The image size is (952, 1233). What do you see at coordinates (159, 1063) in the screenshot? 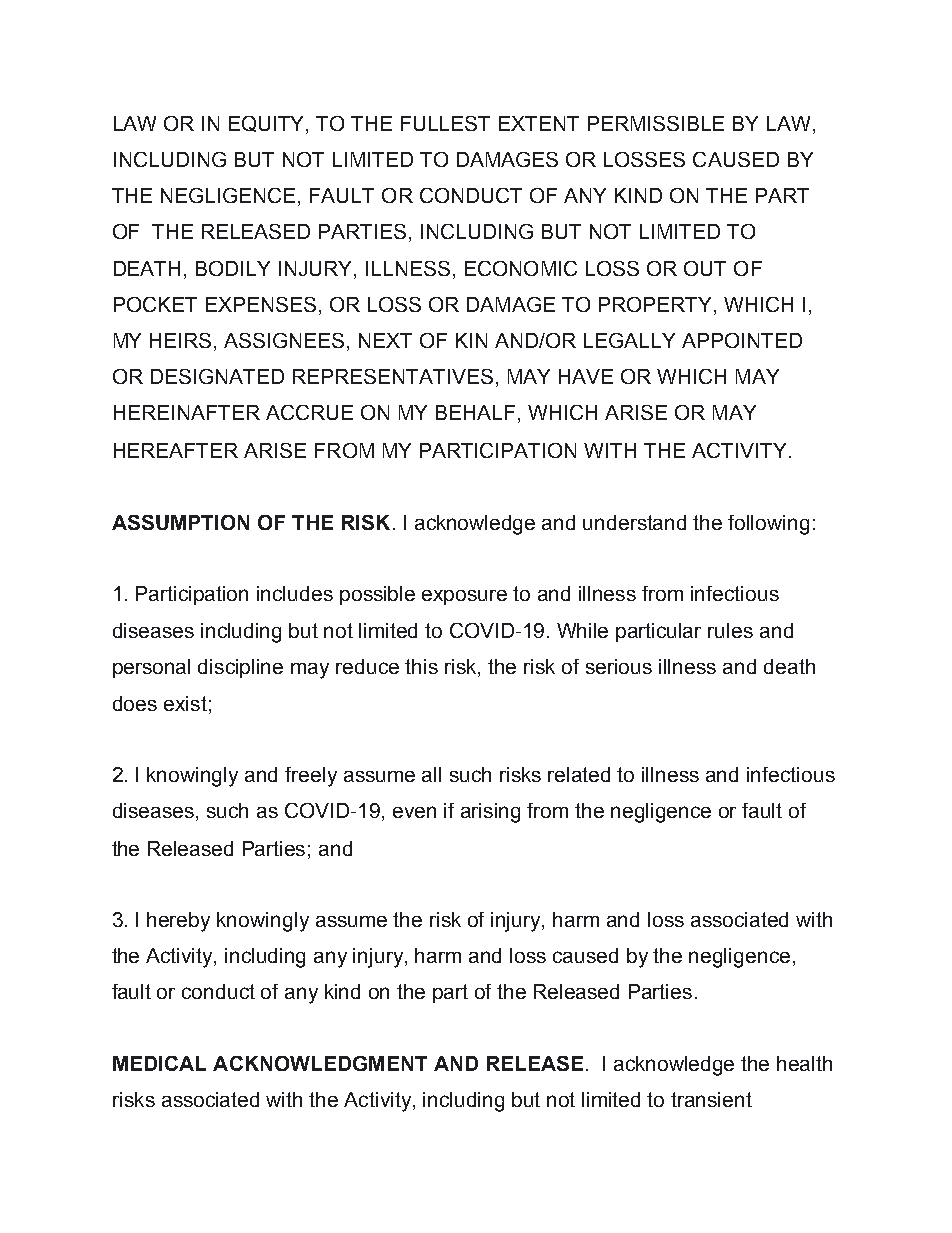
I see `MEDICAL` at bounding box center [159, 1063].
